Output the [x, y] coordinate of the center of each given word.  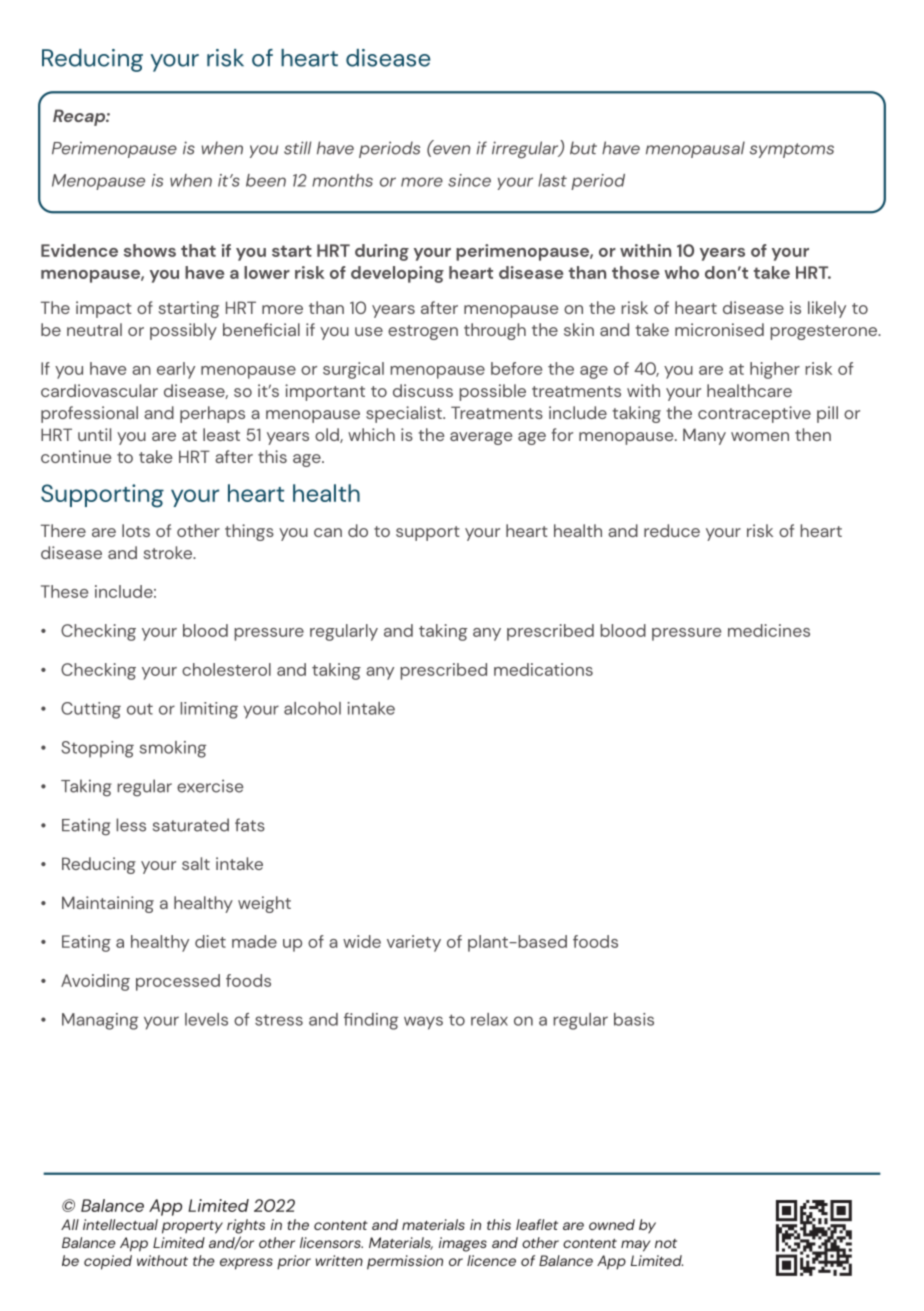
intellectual [120, 1224]
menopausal [695, 149]
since [469, 180]
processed [178, 982]
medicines [769, 630]
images [463, 1244]
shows [150, 250]
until [94, 434]
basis [634, 1019]
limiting [209, 710]
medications [543, 669]
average [481, 438]
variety [414, 943]
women [760, 436]
